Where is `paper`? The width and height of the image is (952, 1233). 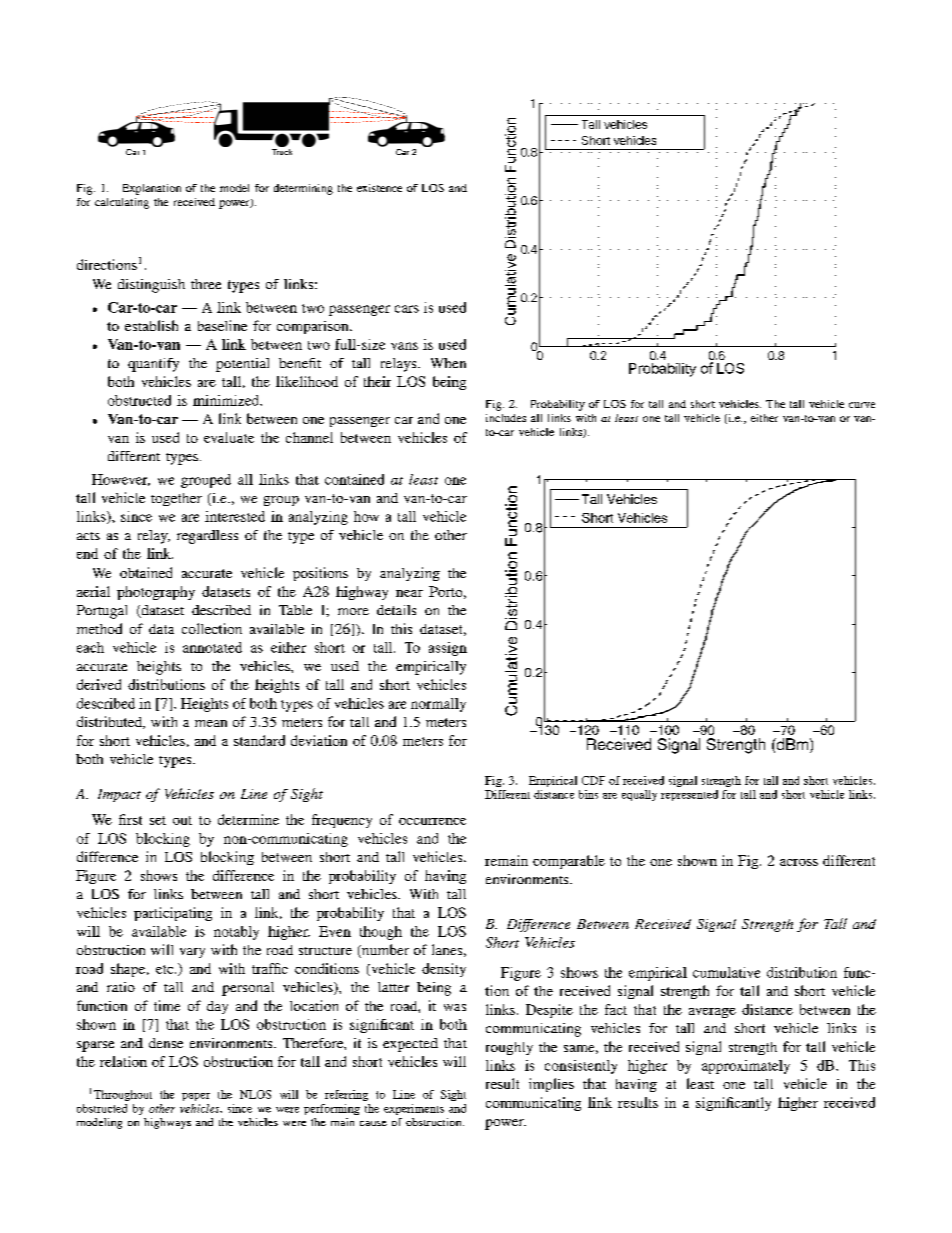 paper is located at coordinates (196, 1097).
